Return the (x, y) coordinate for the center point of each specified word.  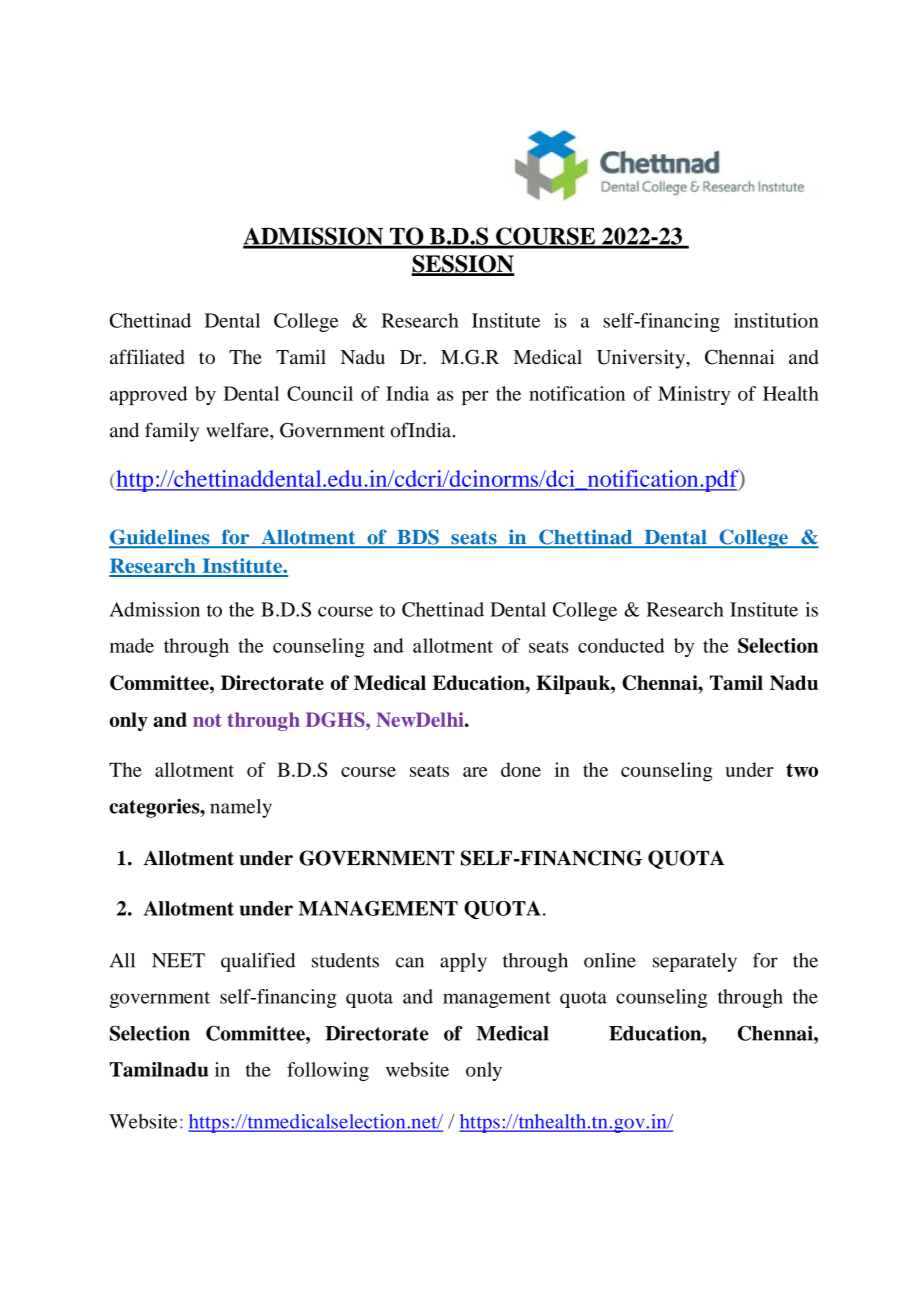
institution (776, 320)
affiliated (147, 357)
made (132, 645)
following (328, 1071)
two (802, 770)
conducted (621, 645)
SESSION (463, 265)
